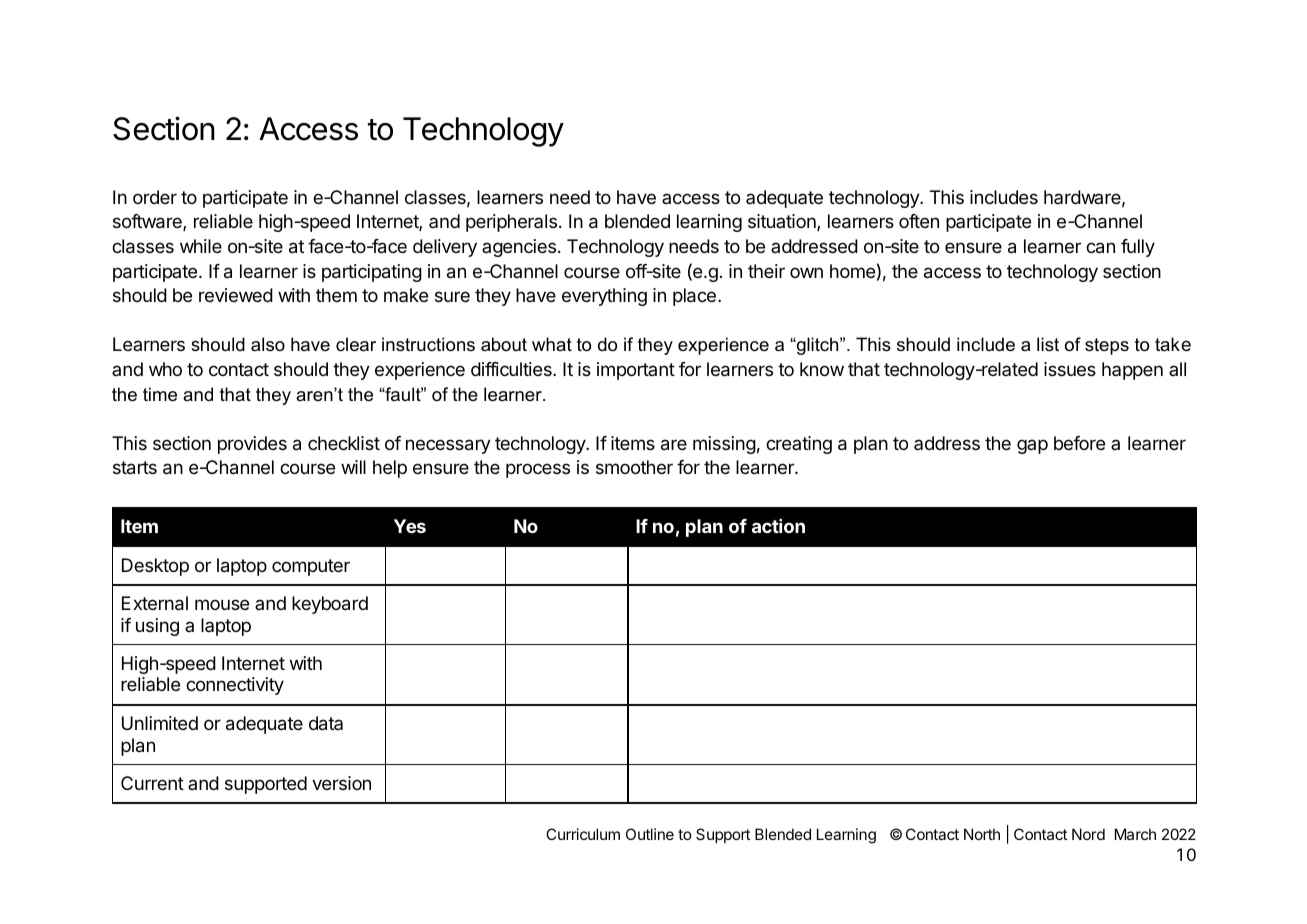 This document has width=1307, height=924. What do you see at coordinates (148, 222) in the document?
I see `software` at bounding box center [148, 222].
